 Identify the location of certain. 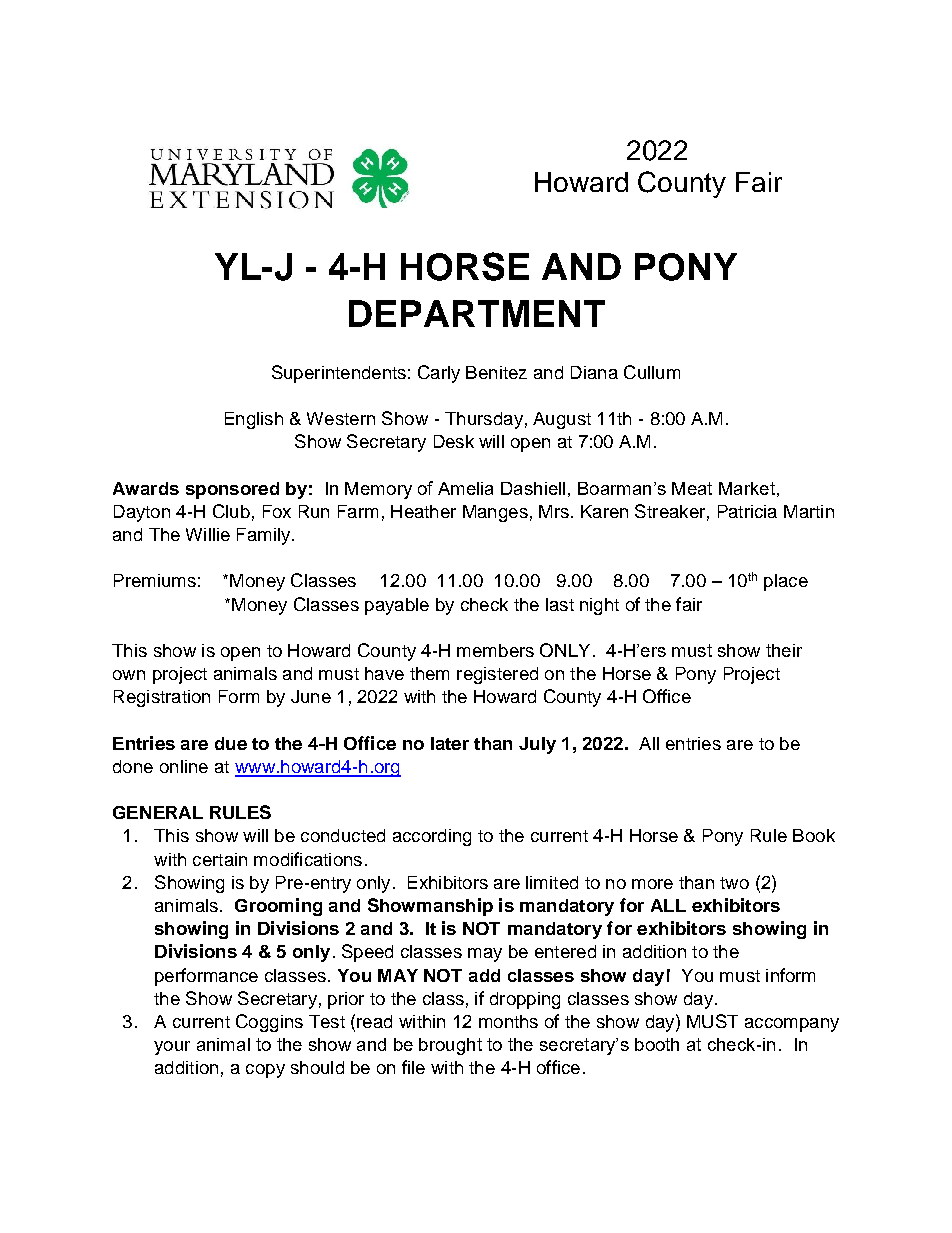
(220, 859).
